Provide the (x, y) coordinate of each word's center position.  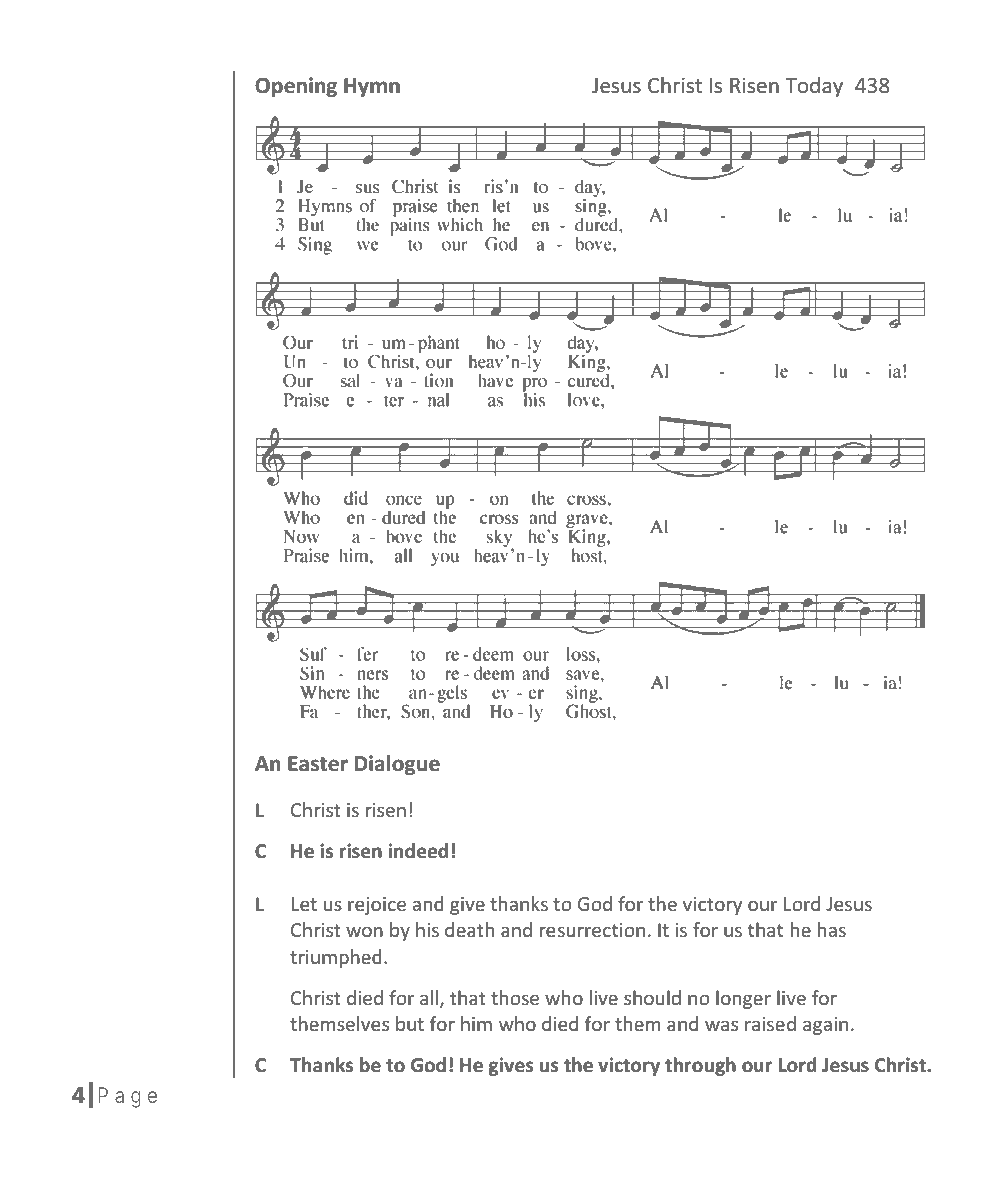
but (410, 1023)
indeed (418, 851)
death (469, 929)
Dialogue (397, 765)
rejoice (377, 906)
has (832, 929)
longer (743, 999)
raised (770, 1023)
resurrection (592, 930)
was (721, 1025)
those (515, 997)
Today (814, 87)
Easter (318, 764)
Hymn (372, 87)
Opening (296, 87)
